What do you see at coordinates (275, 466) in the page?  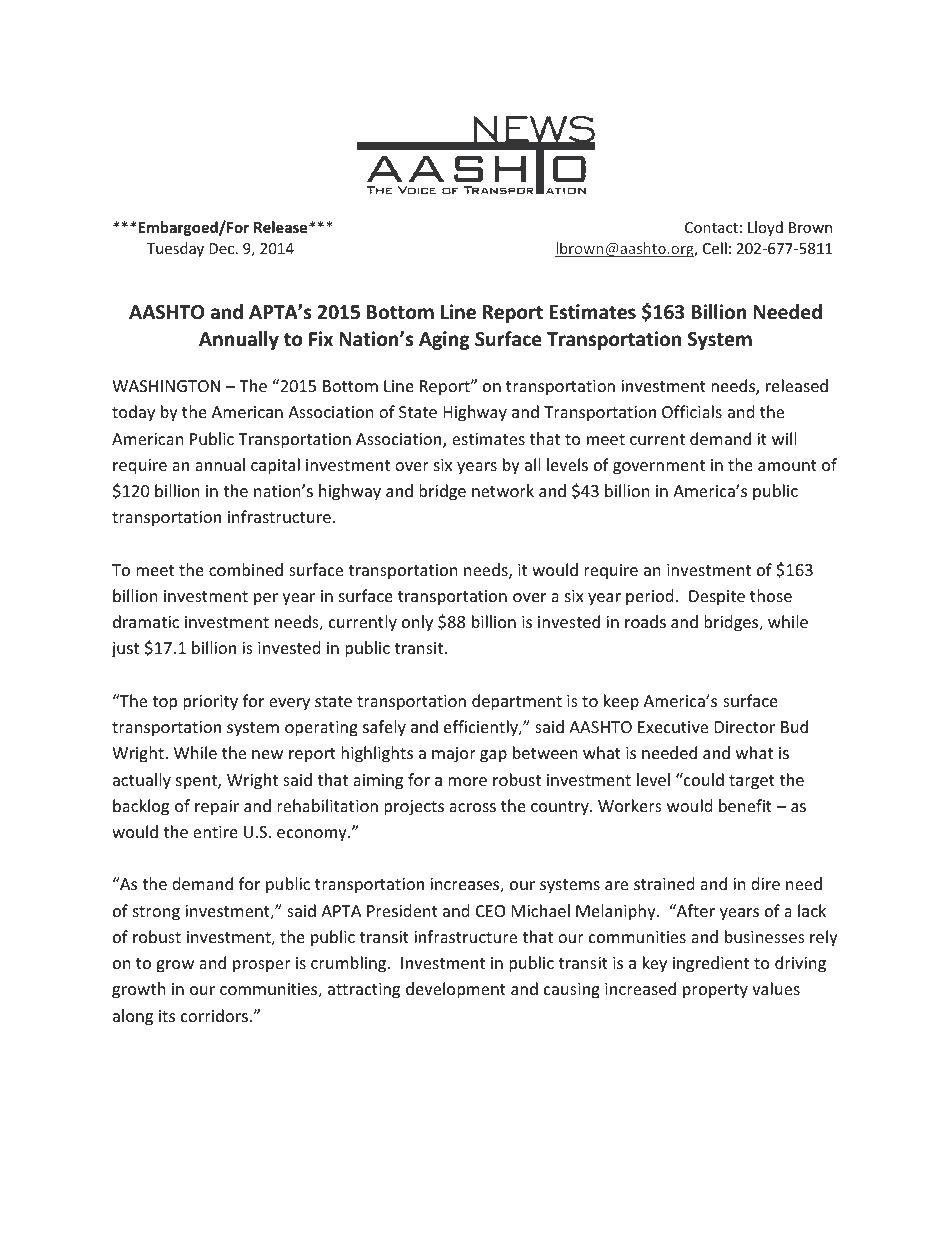 I see `capital` at bounding box center [275, 466].
